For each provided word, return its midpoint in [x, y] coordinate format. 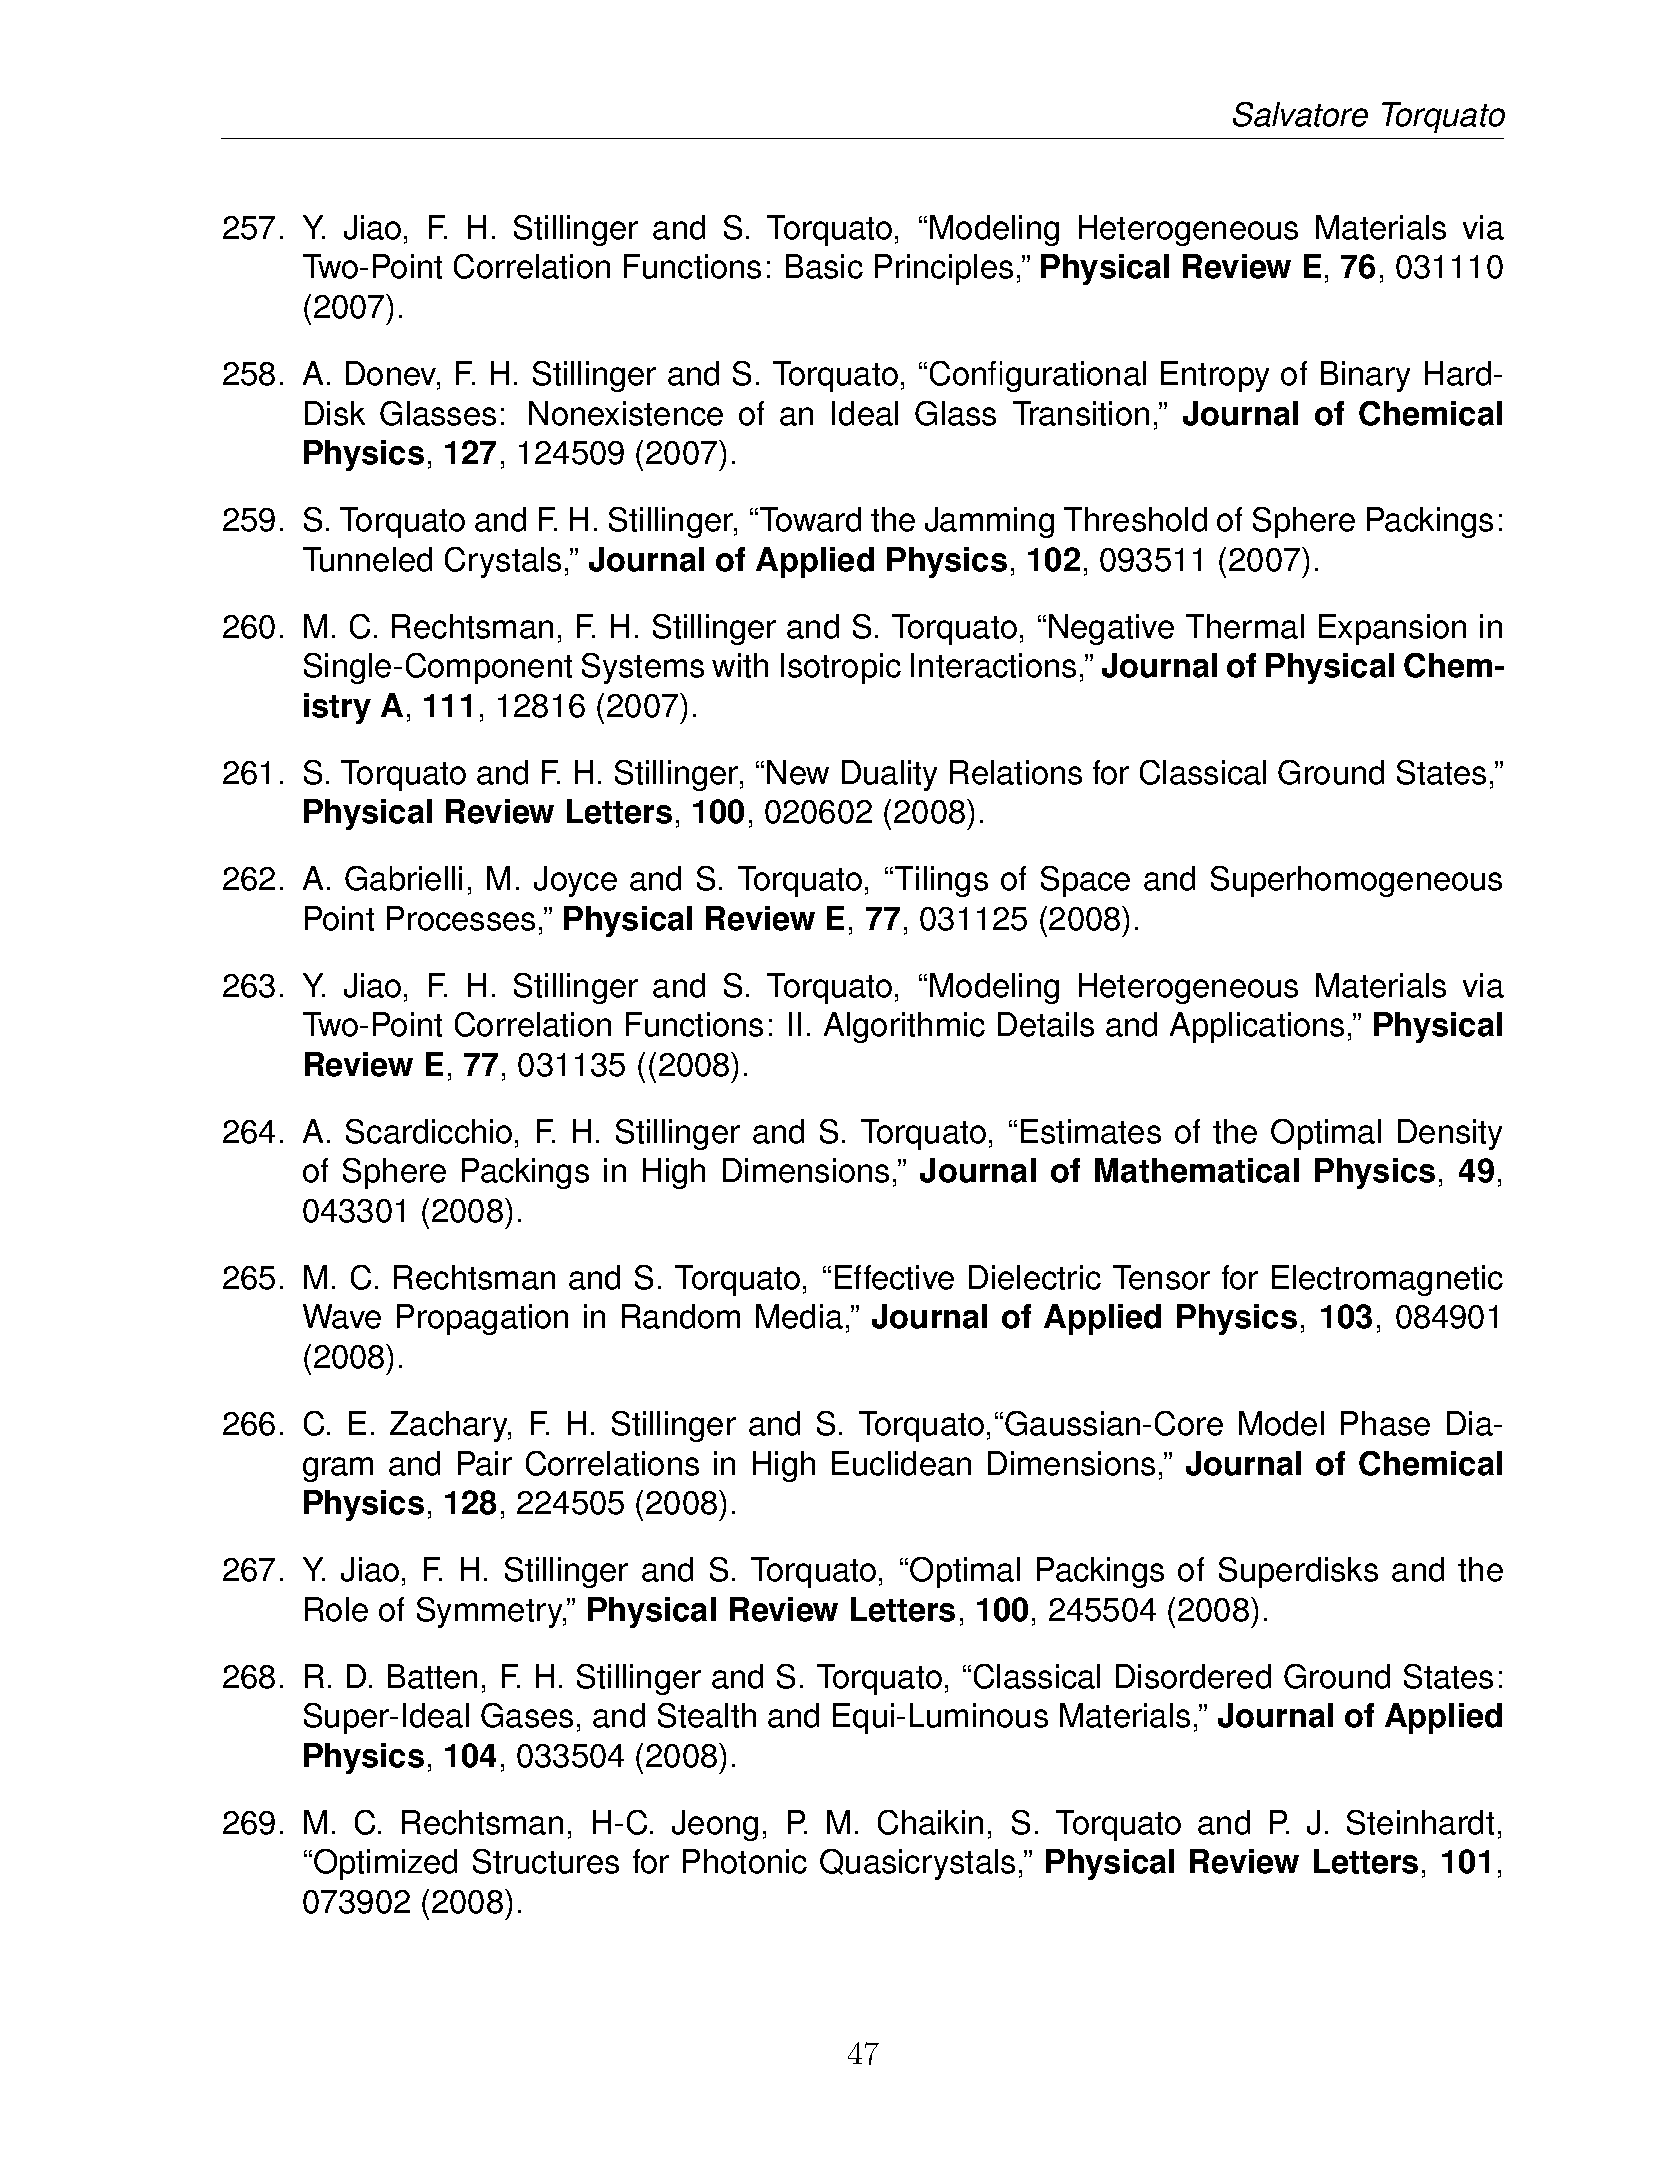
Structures [546, 1861]
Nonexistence [626, 413]
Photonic [745, 1861]
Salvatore [1300, 114]
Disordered [1193, 1676]
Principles [944, 269]
